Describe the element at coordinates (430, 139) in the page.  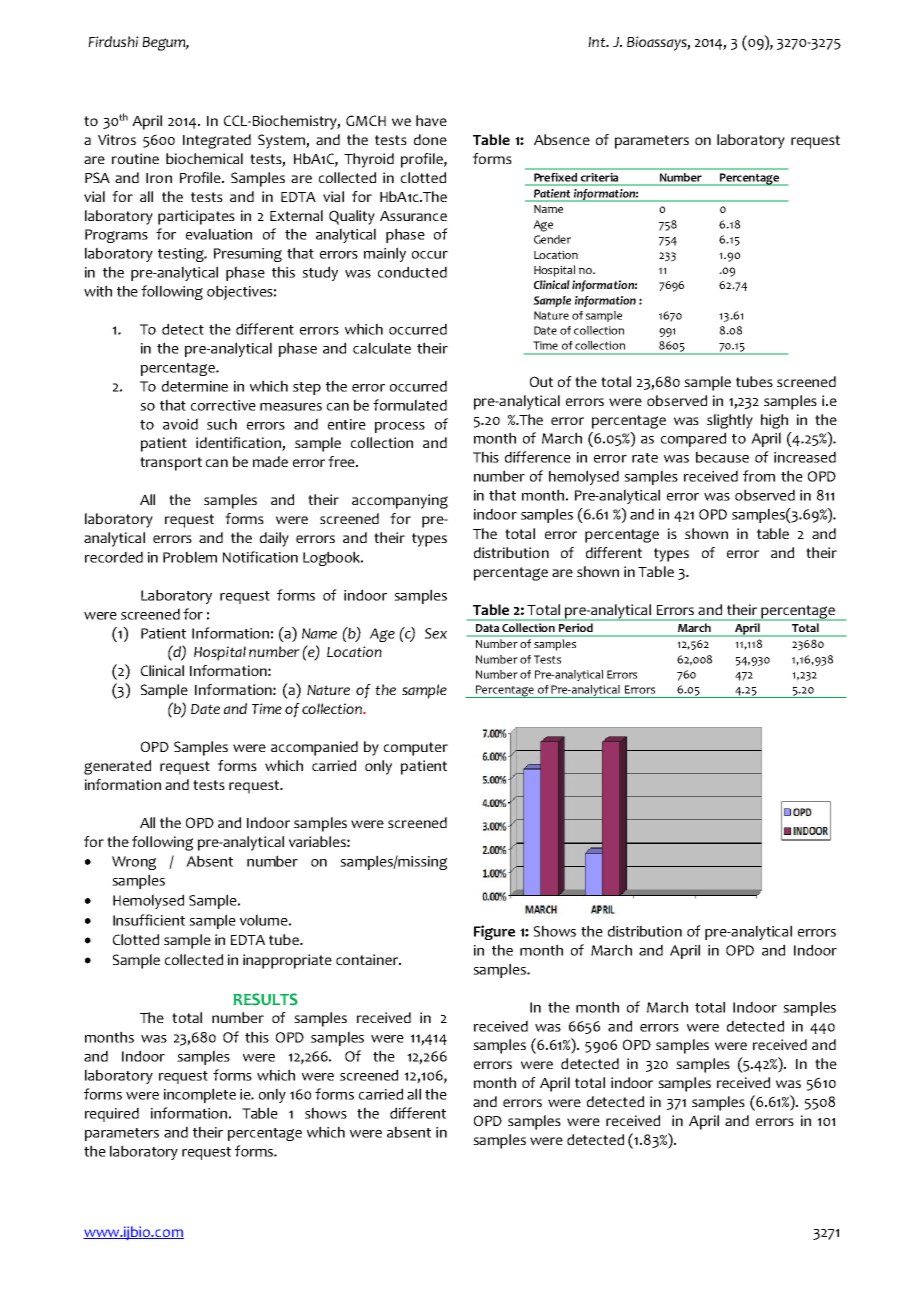
I see `done` at that location.
